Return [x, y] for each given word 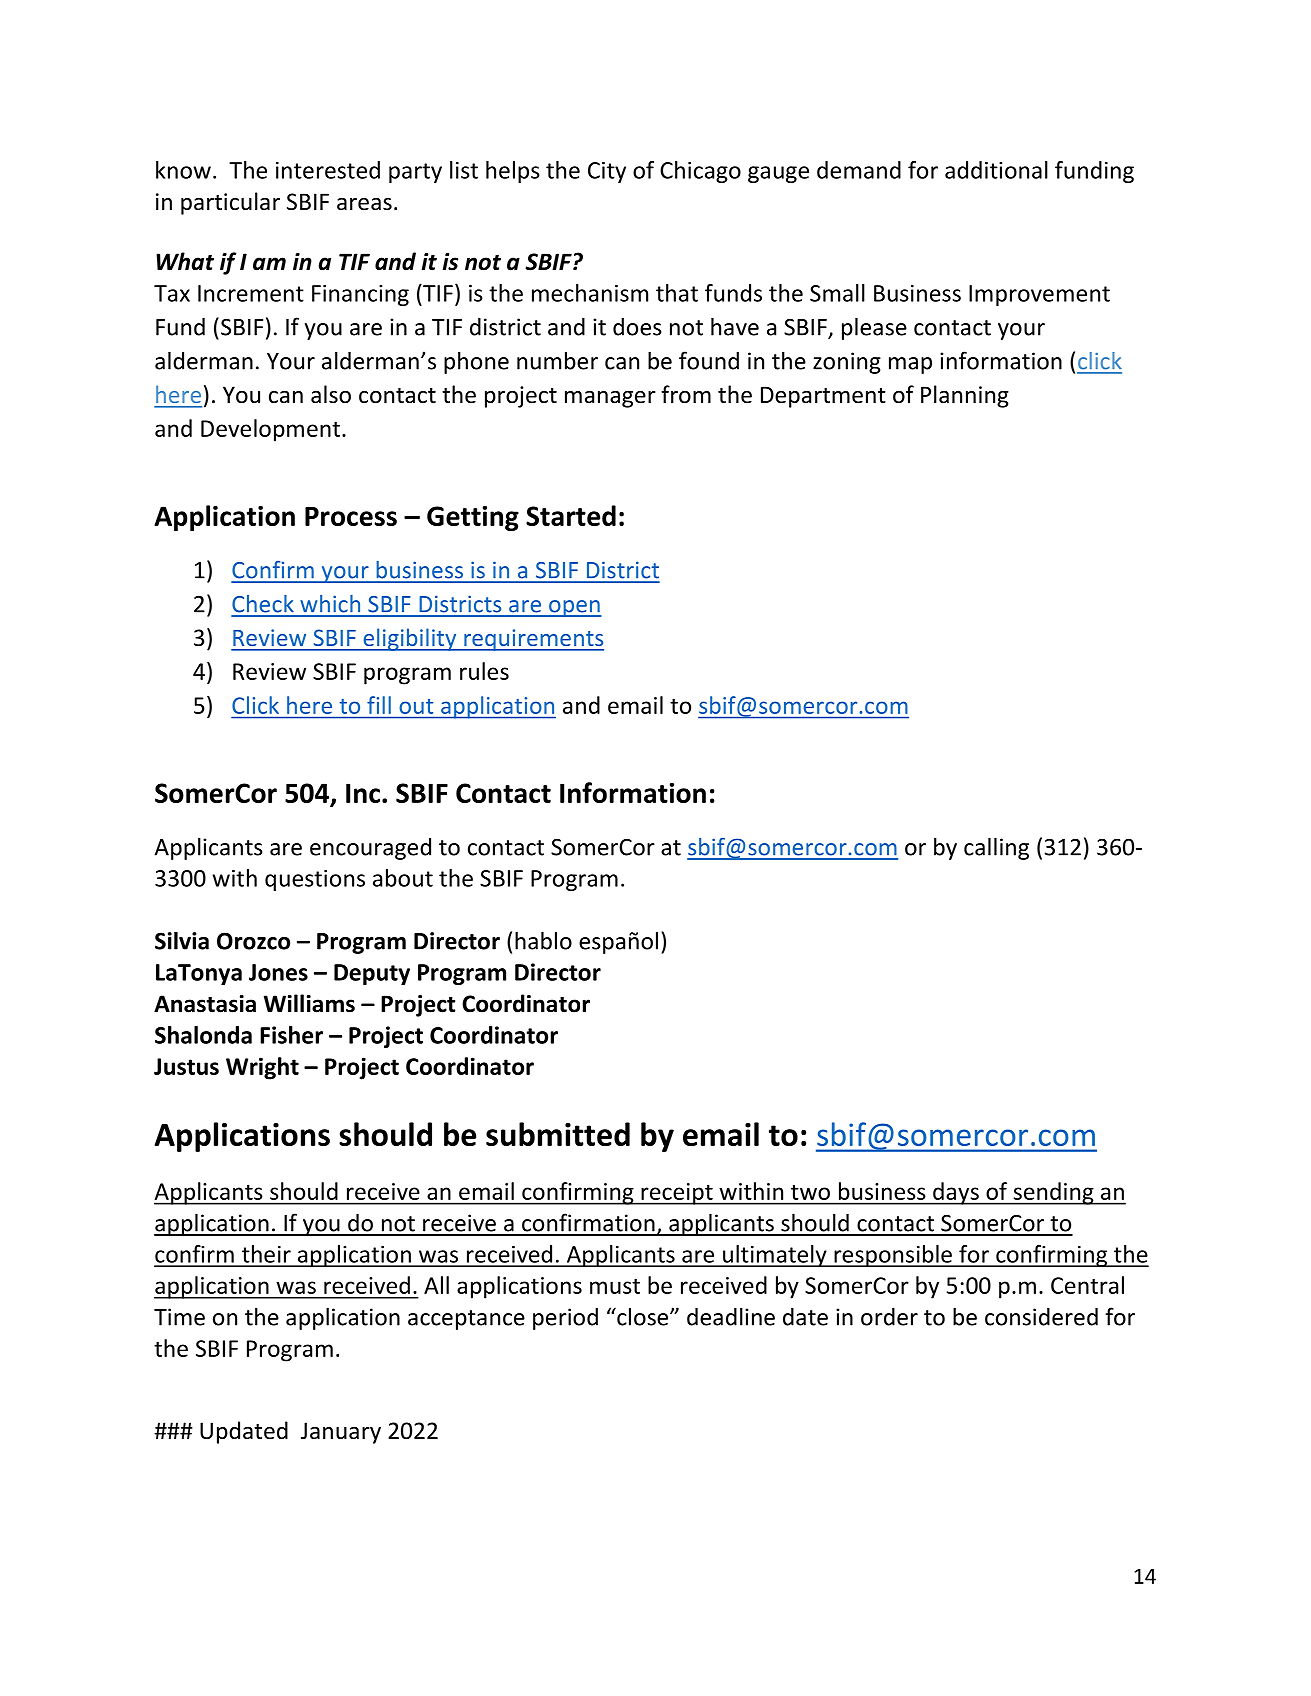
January [341, 1433]
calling [996, 848]
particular [230, 203]
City [607, 172]
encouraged [370, 849]
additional [996, 170]
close [643, 1316]
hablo [543, 940]
